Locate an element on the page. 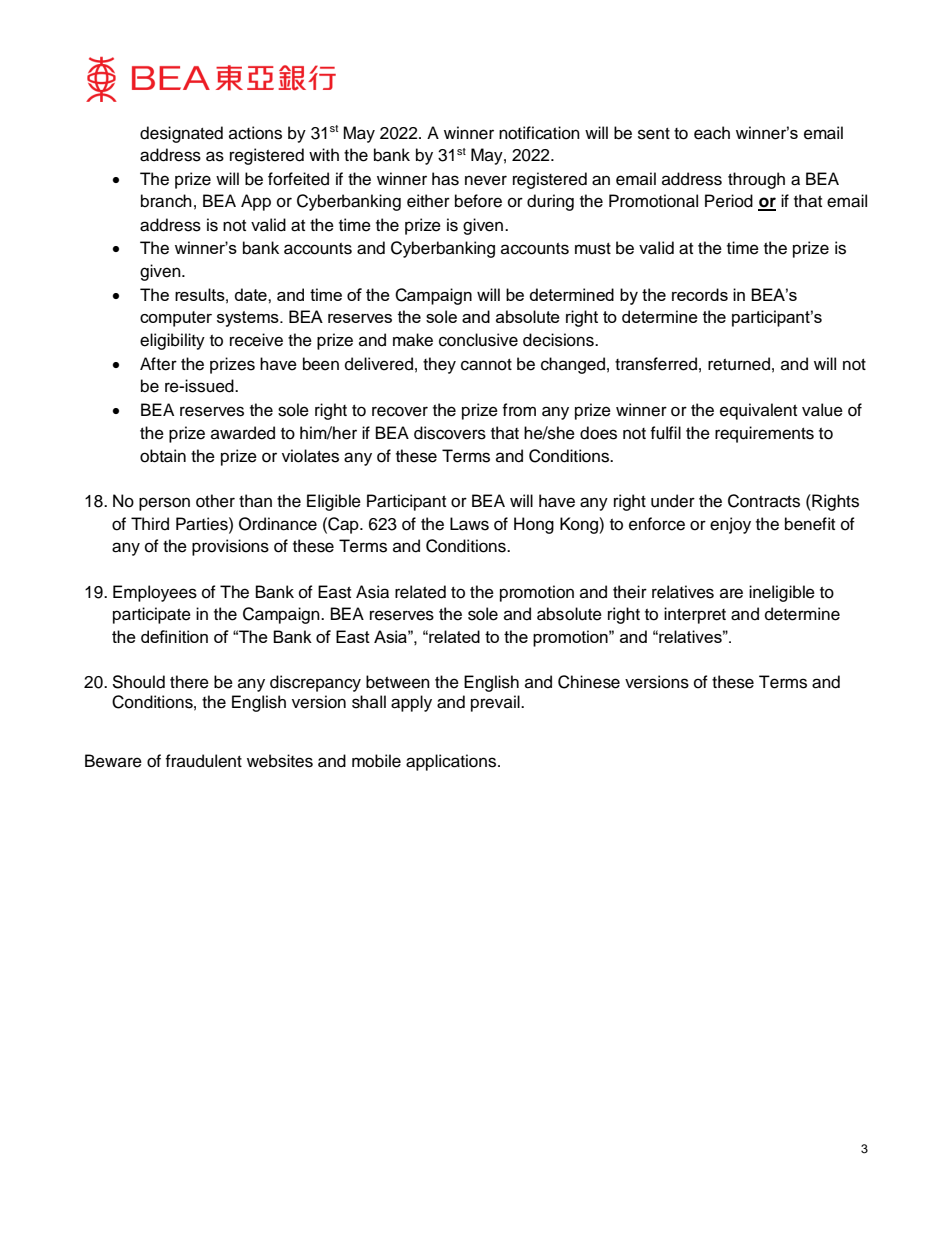  applications is located at coordinates (452, 762).
